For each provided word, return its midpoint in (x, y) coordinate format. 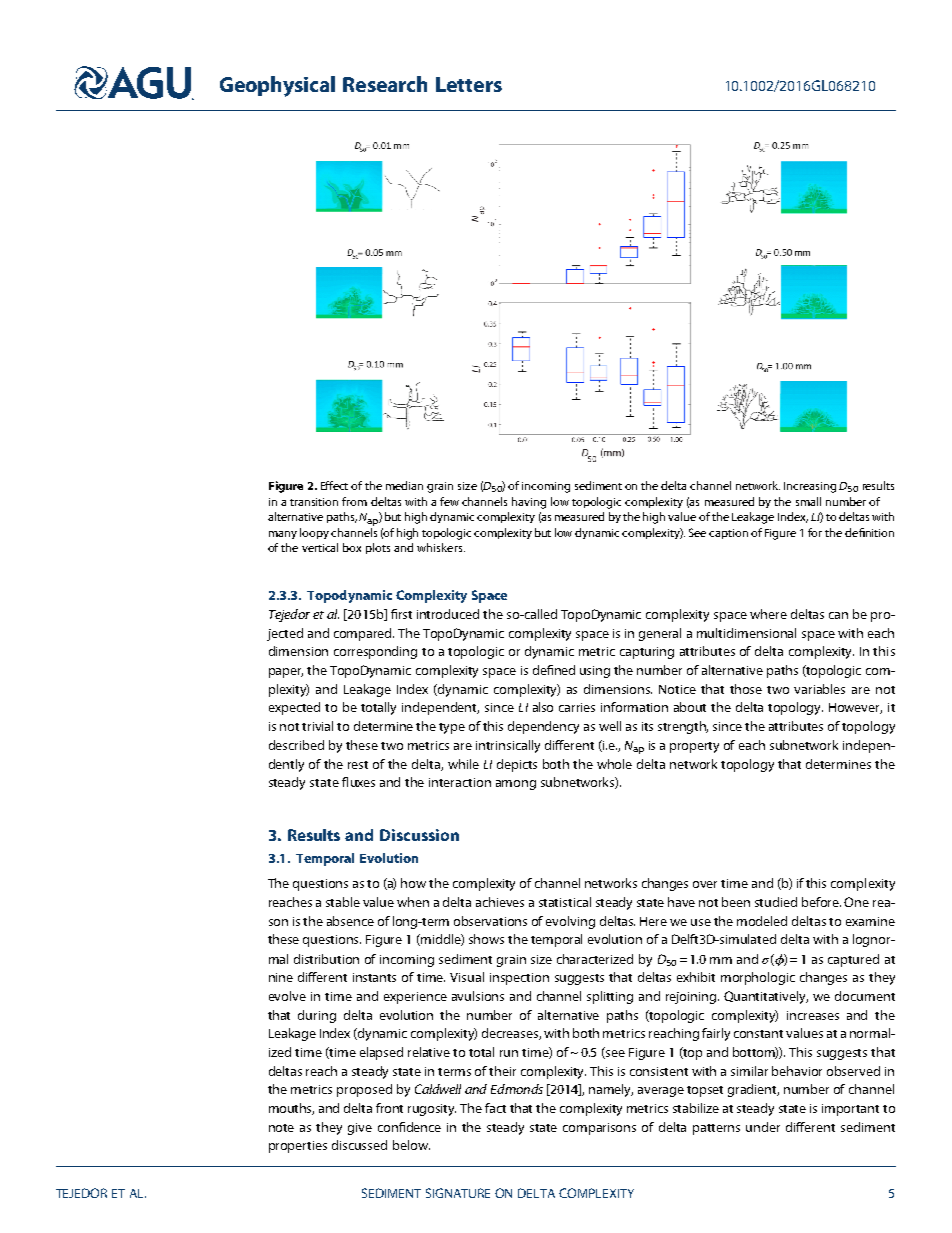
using (595, 672)
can (838, 615)
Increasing (810, 487)
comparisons (599, 1129)
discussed (359, 1145)
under (763, 1127)
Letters (469, 84)
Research (385, 84)
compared (364, 634)
